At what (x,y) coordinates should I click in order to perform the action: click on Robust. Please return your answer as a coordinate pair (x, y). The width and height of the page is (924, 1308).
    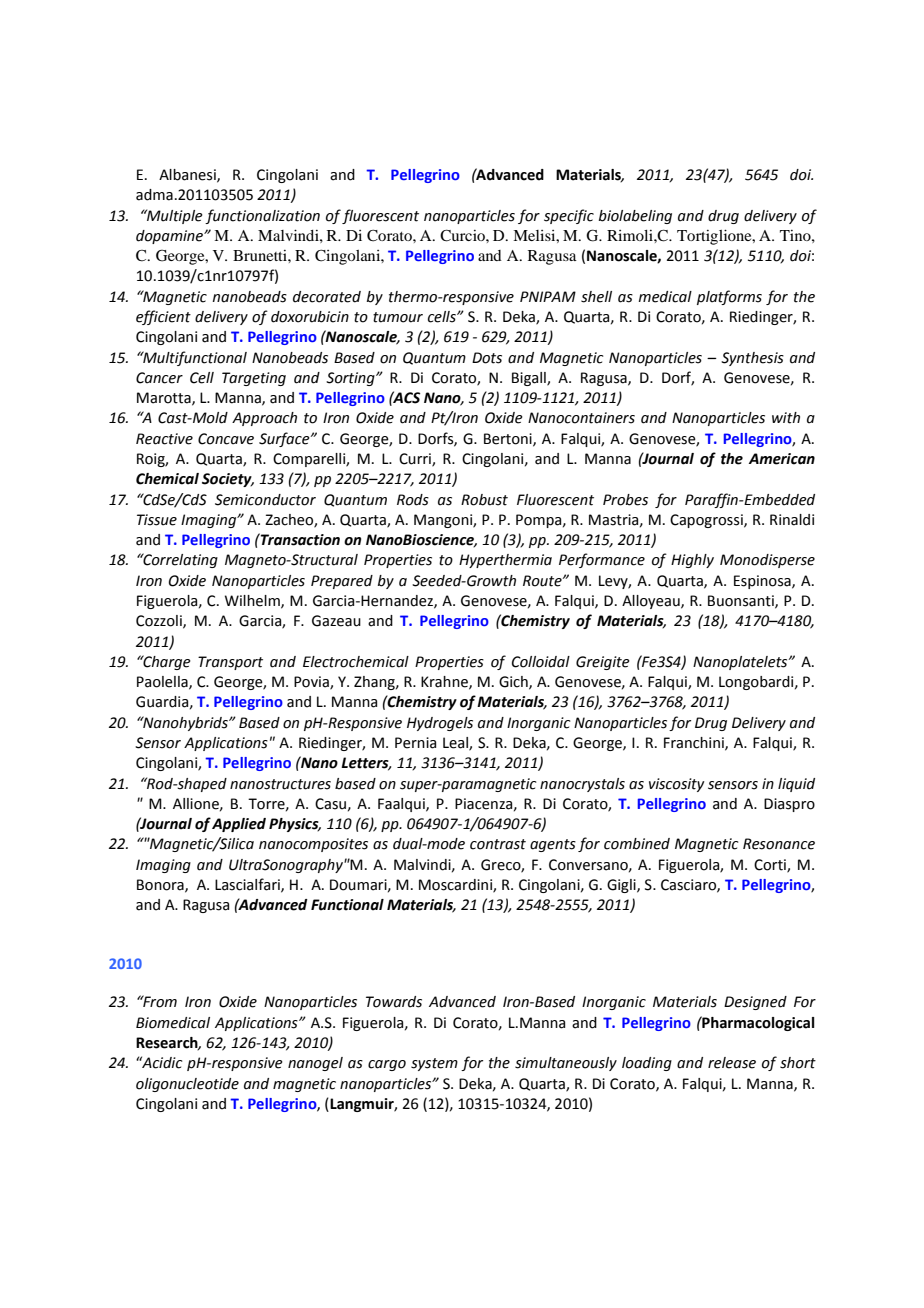
    Looking at the image, I should click on (484, 500).
